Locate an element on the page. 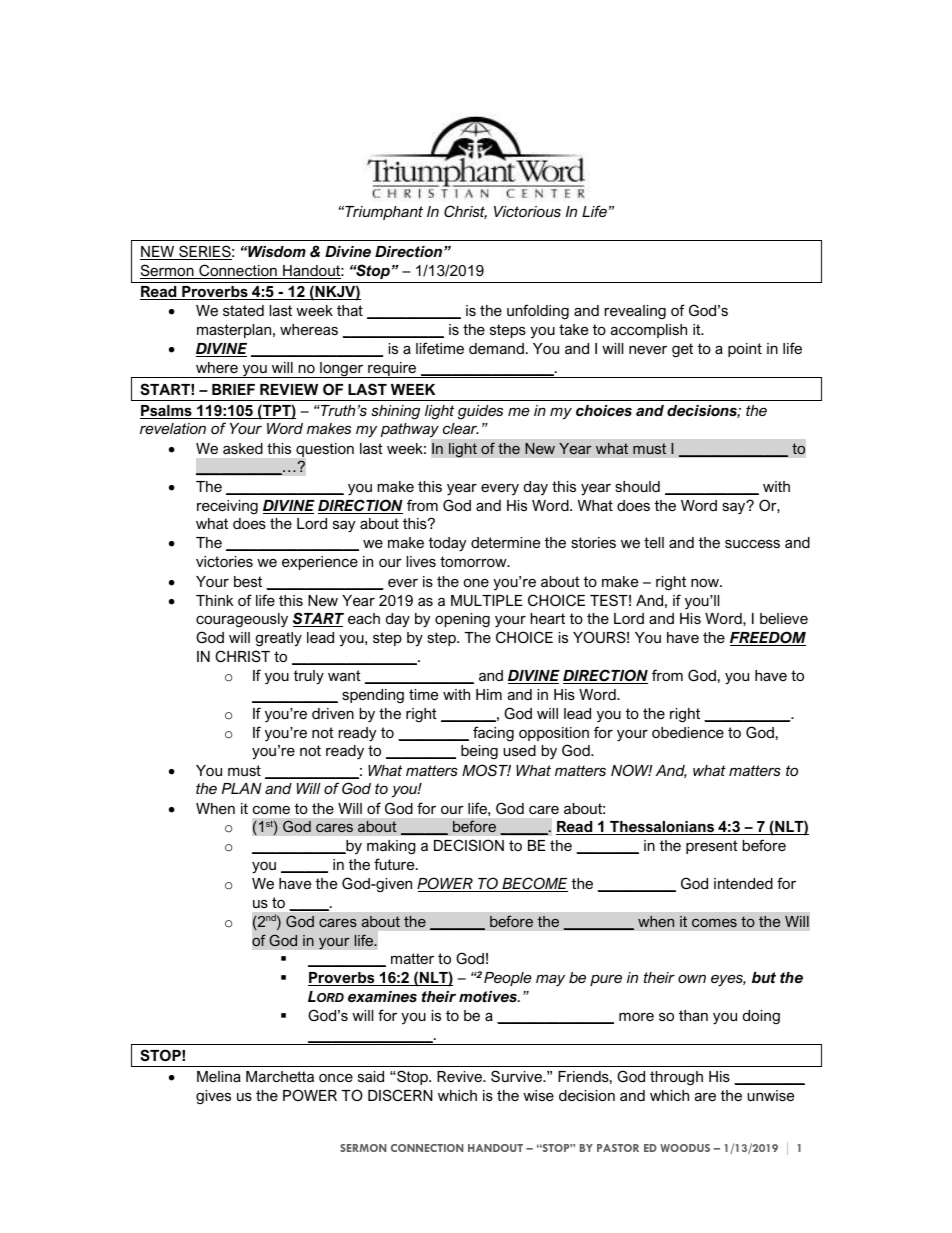  Victorious is located at coordinates (527, 211).
